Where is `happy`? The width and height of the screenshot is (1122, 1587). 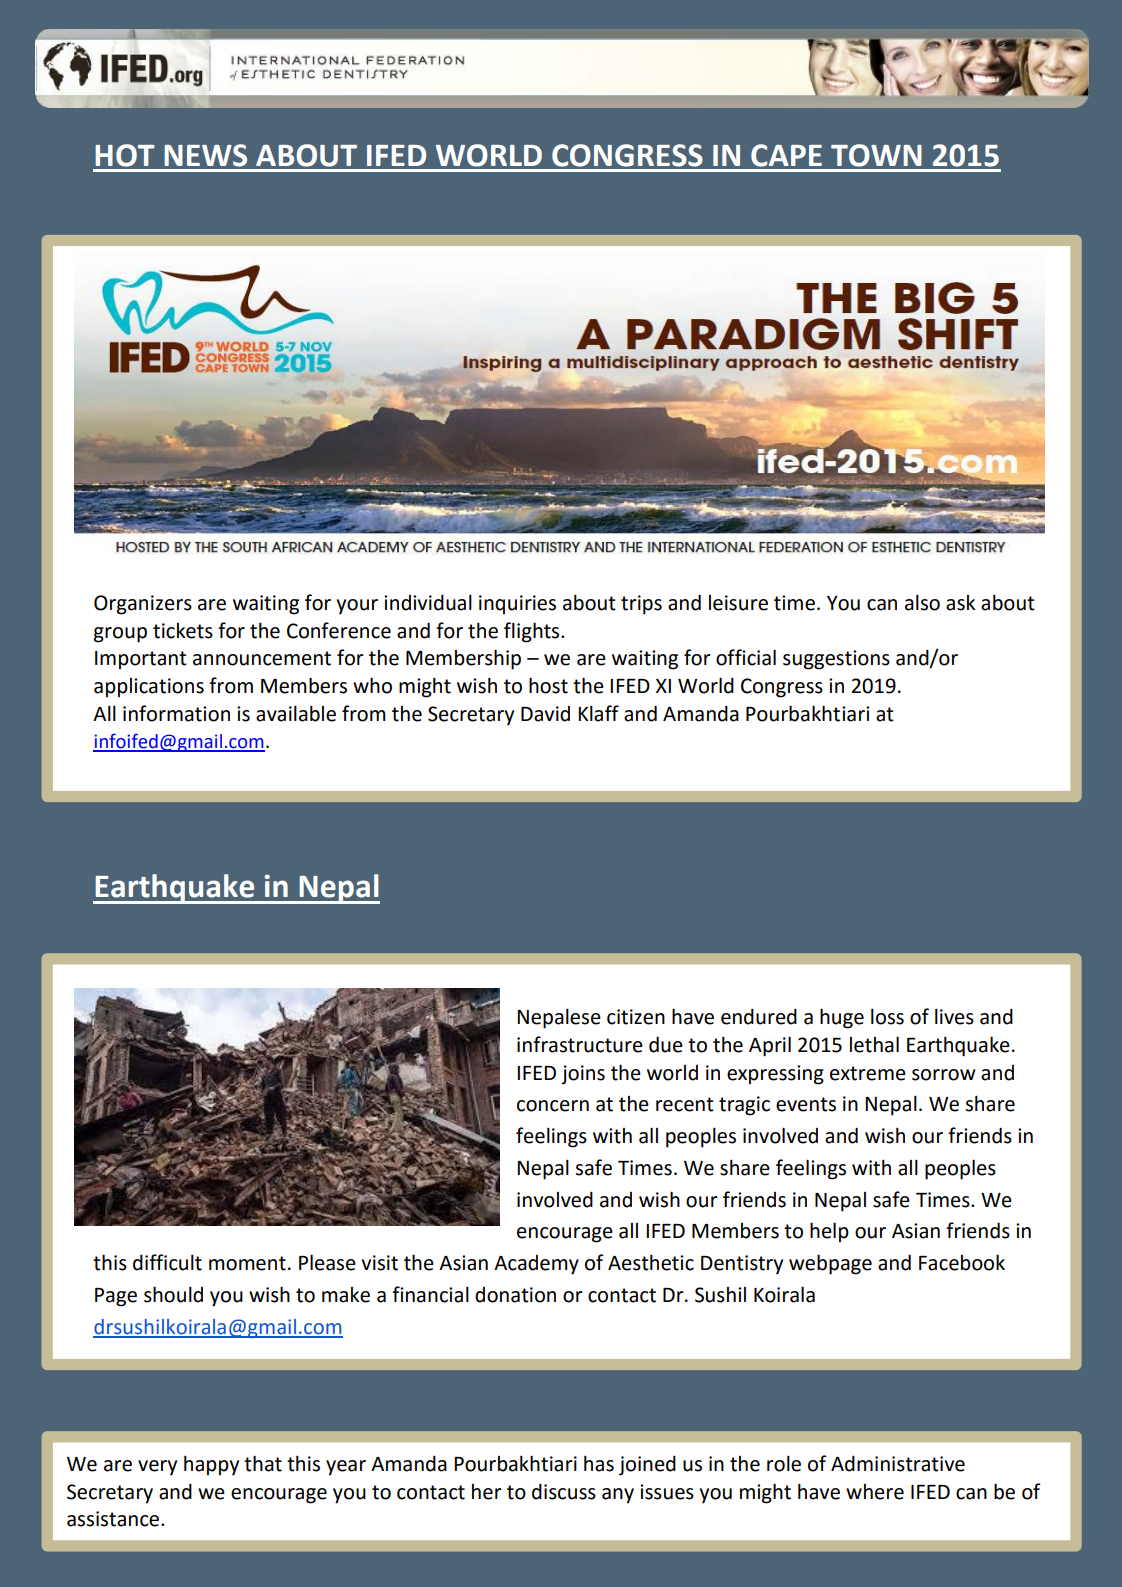 happy is located at coordinates (211, 1466).
